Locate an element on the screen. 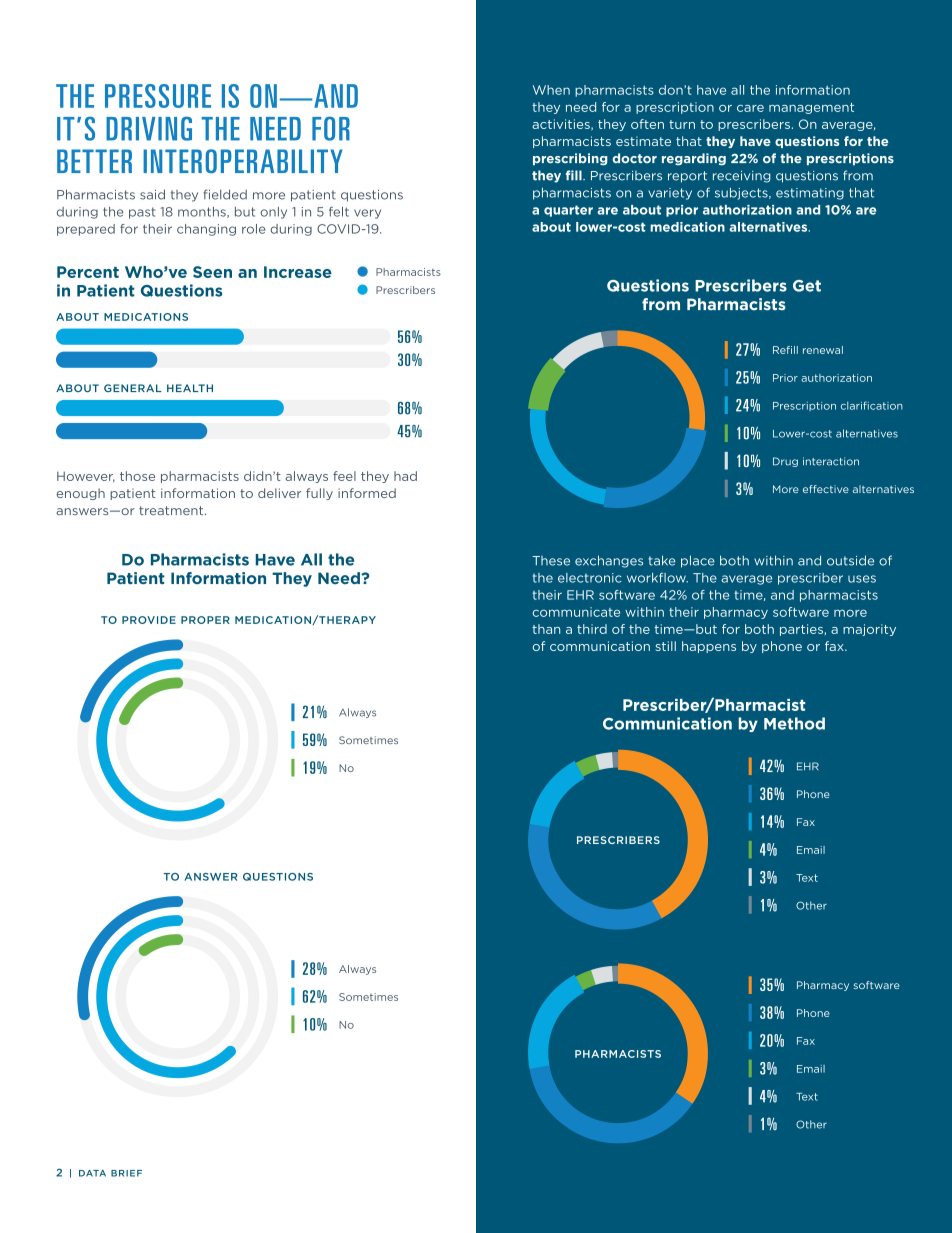 This screenshot has width=952, height=1233. care is located at coordinates (750, 108).
